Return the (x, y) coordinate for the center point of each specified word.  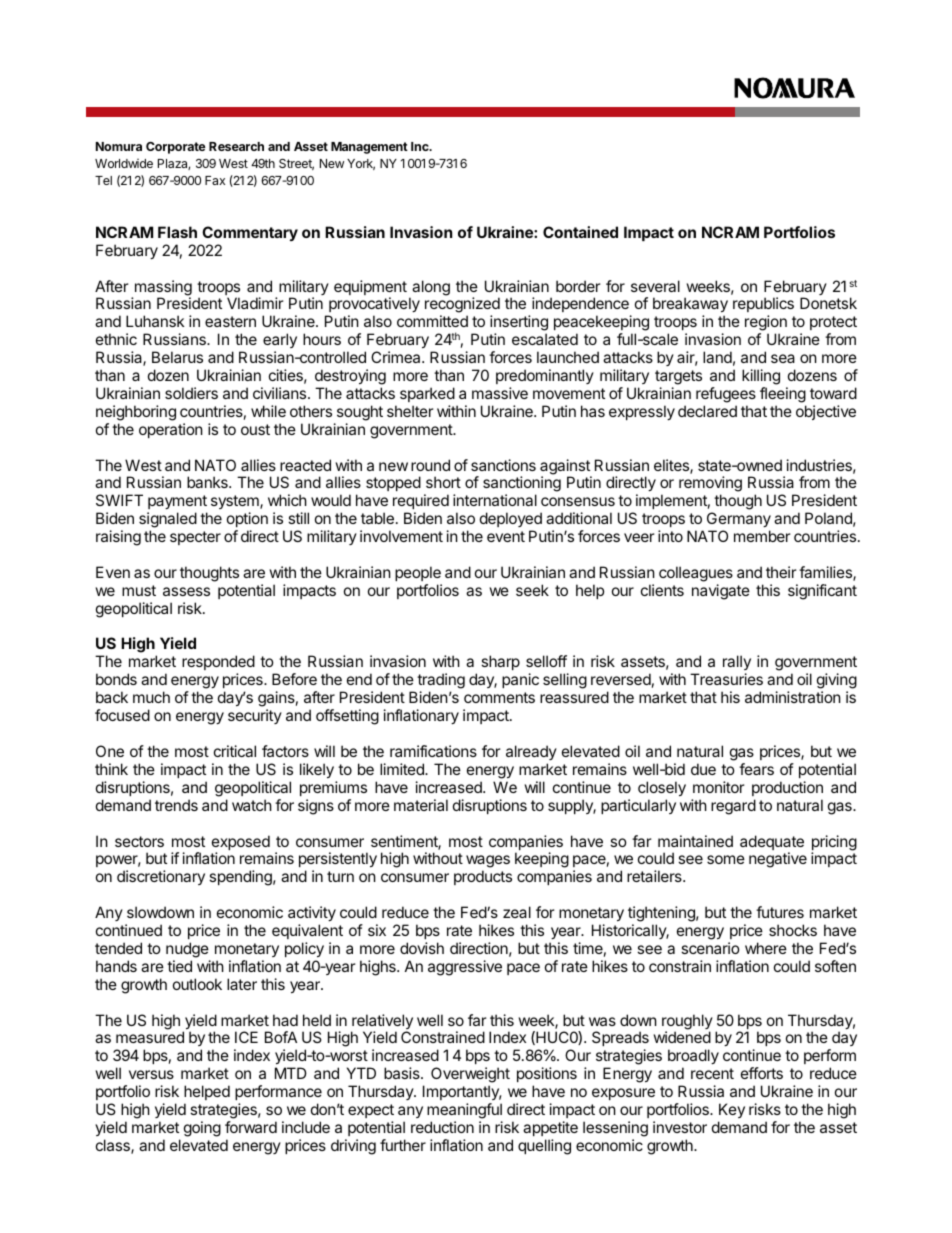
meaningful (464, 1112)
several (655, 286)
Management (369, 148)
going (202, 1129)
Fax (215, 180)
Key (731, 1112)
